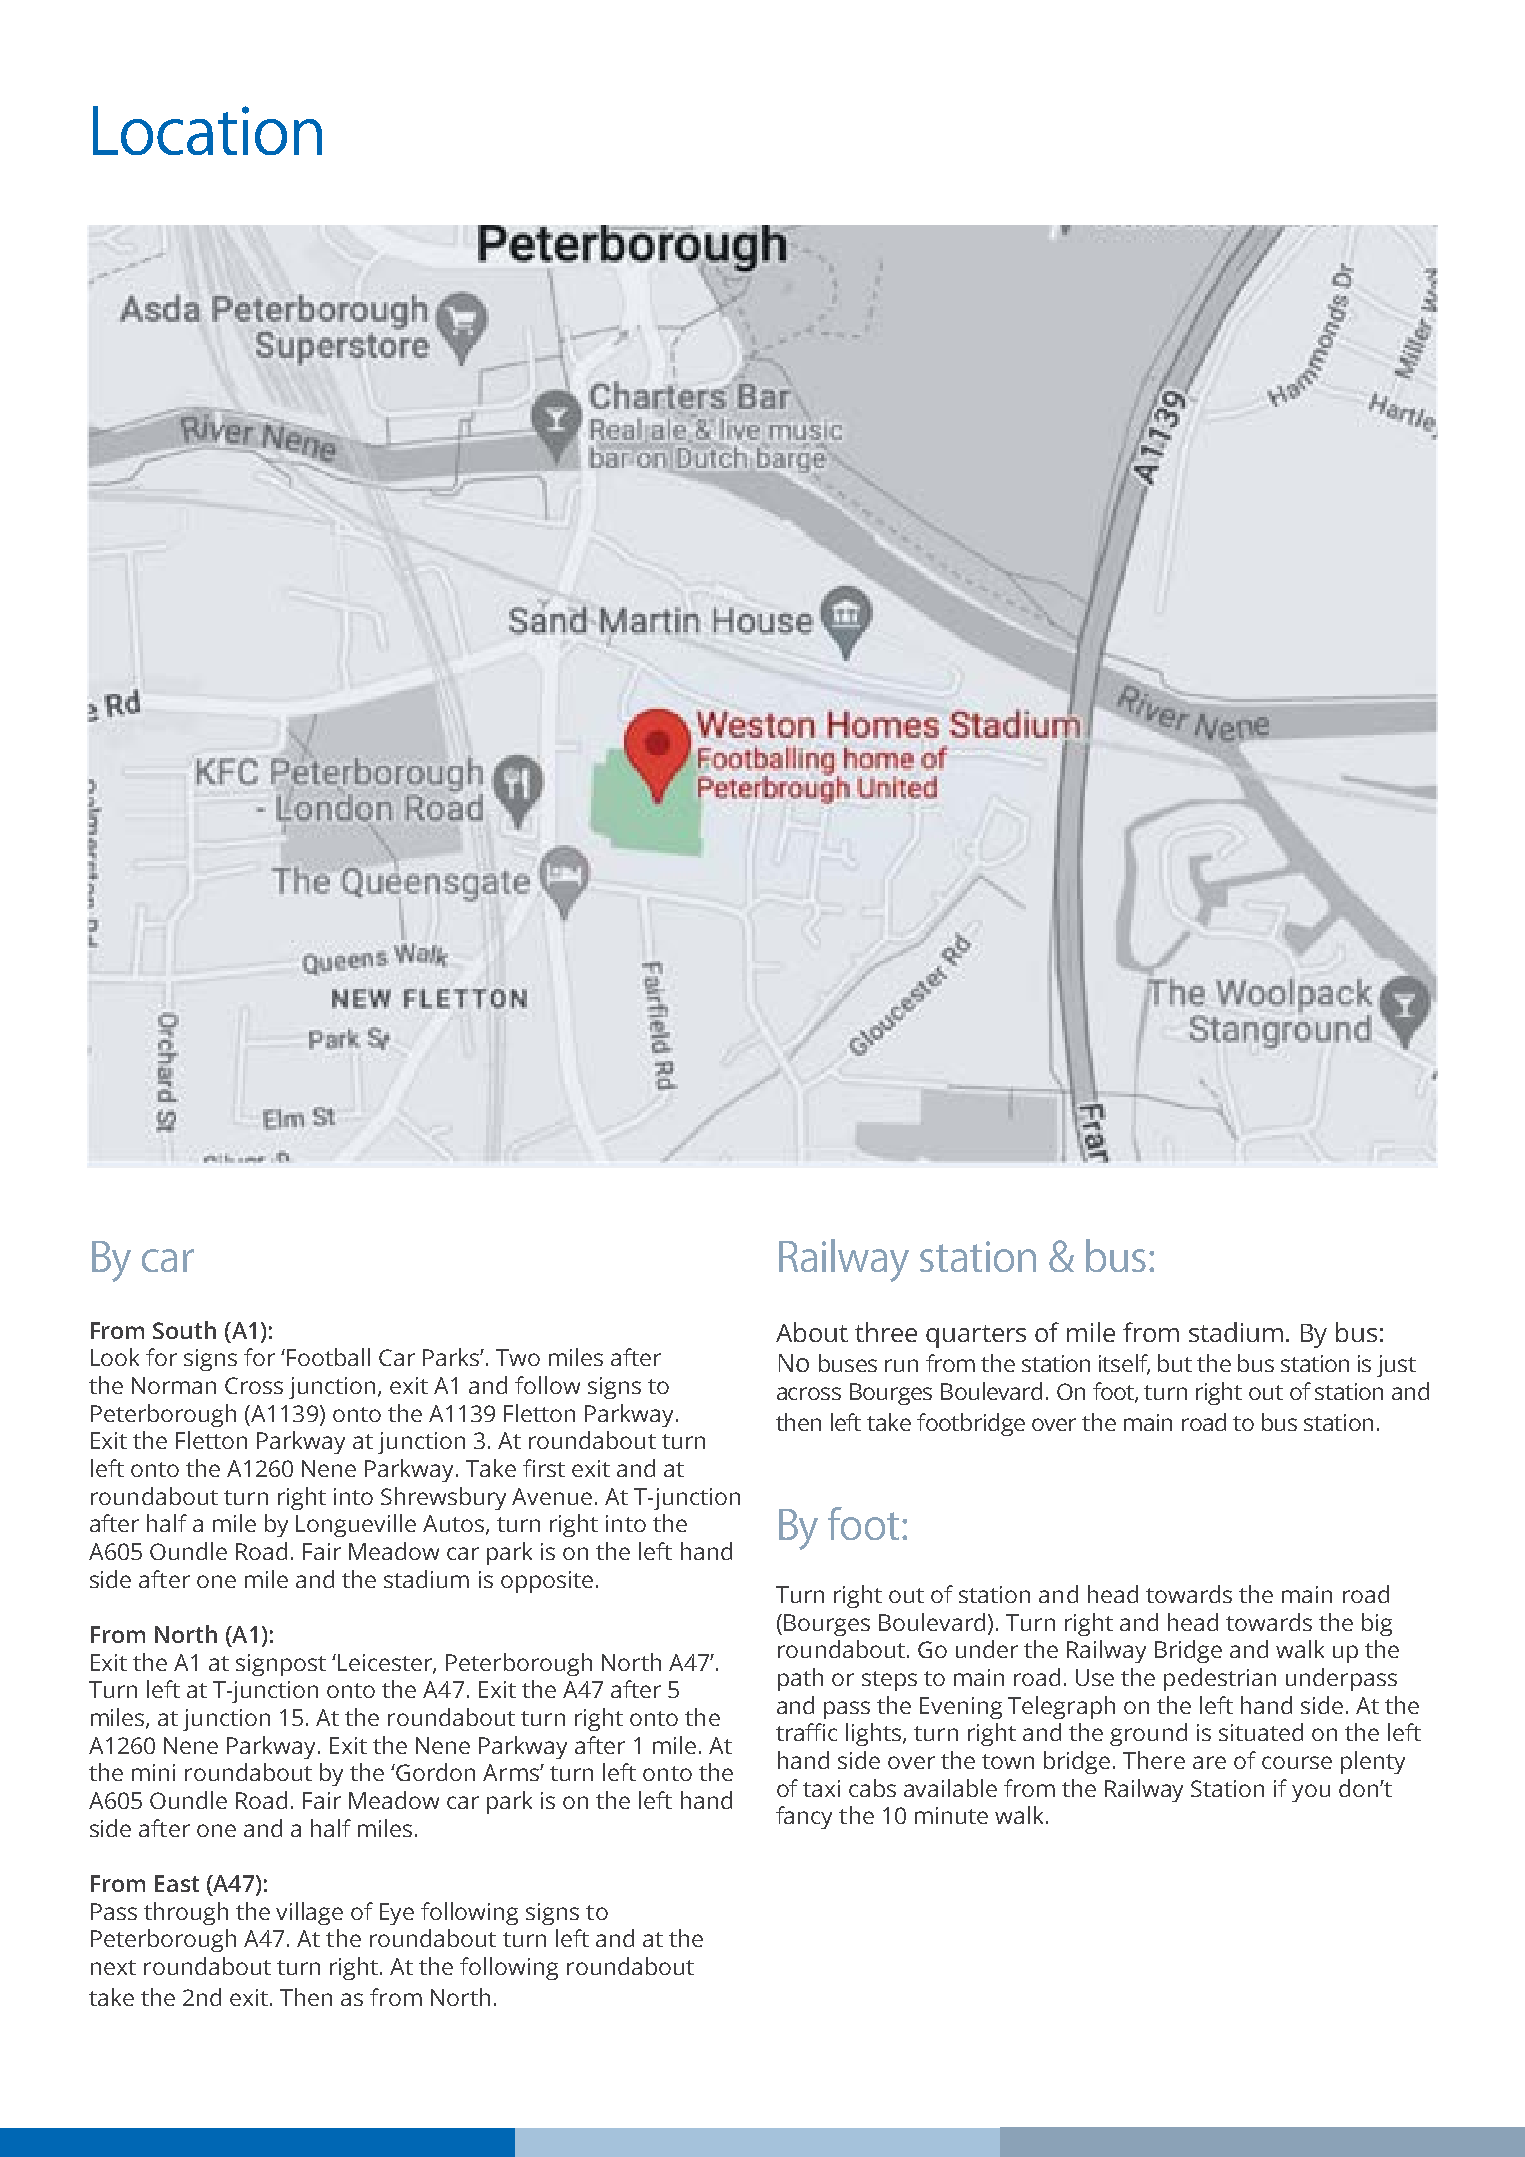  Describe the element at coordinates (552, 1496) in the page. I see `Avenue` at that location.
